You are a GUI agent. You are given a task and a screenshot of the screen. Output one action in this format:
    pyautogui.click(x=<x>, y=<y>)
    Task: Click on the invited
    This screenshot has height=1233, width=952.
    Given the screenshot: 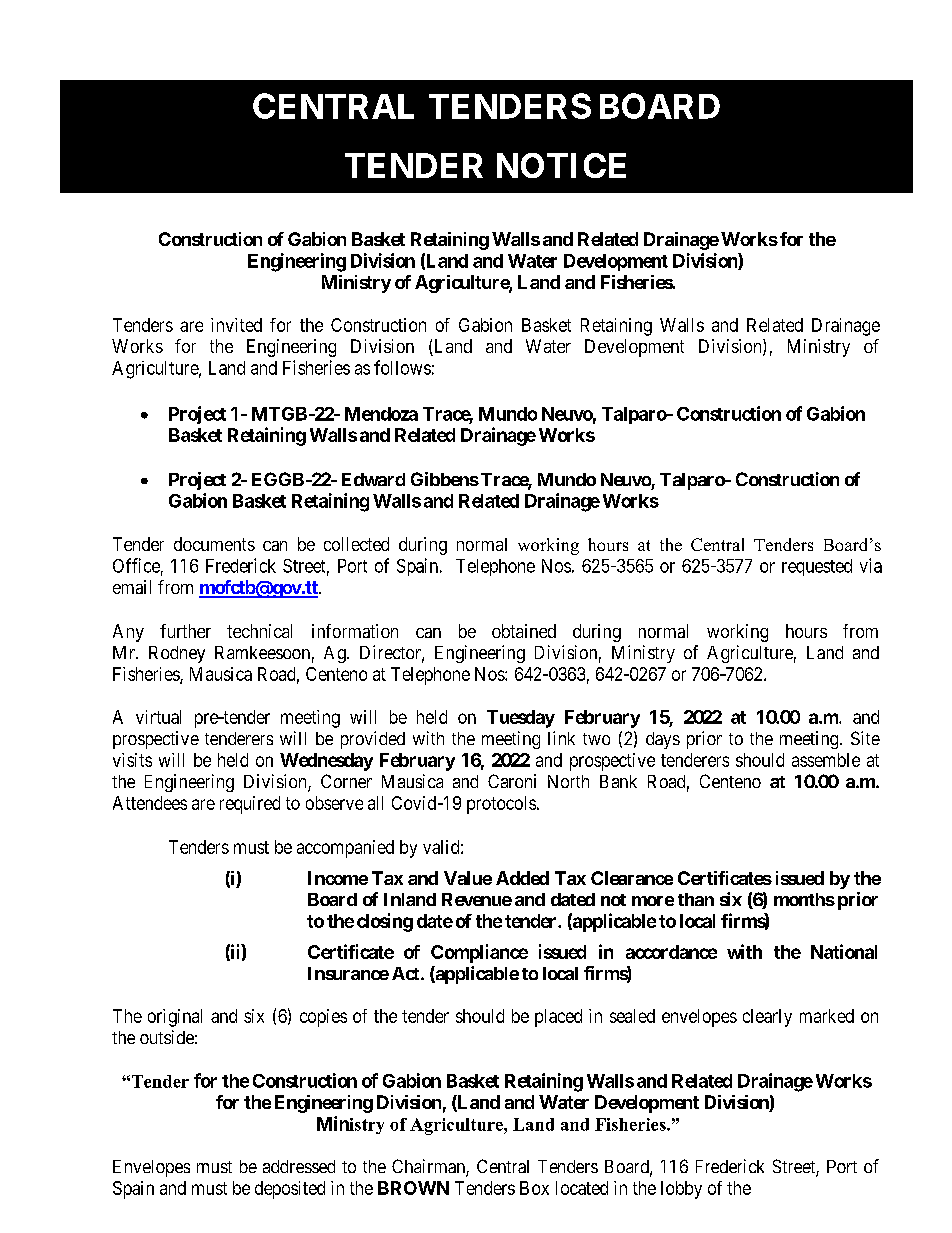 What is the action you would take?
    pyautogui.click(x=236, y=325)
